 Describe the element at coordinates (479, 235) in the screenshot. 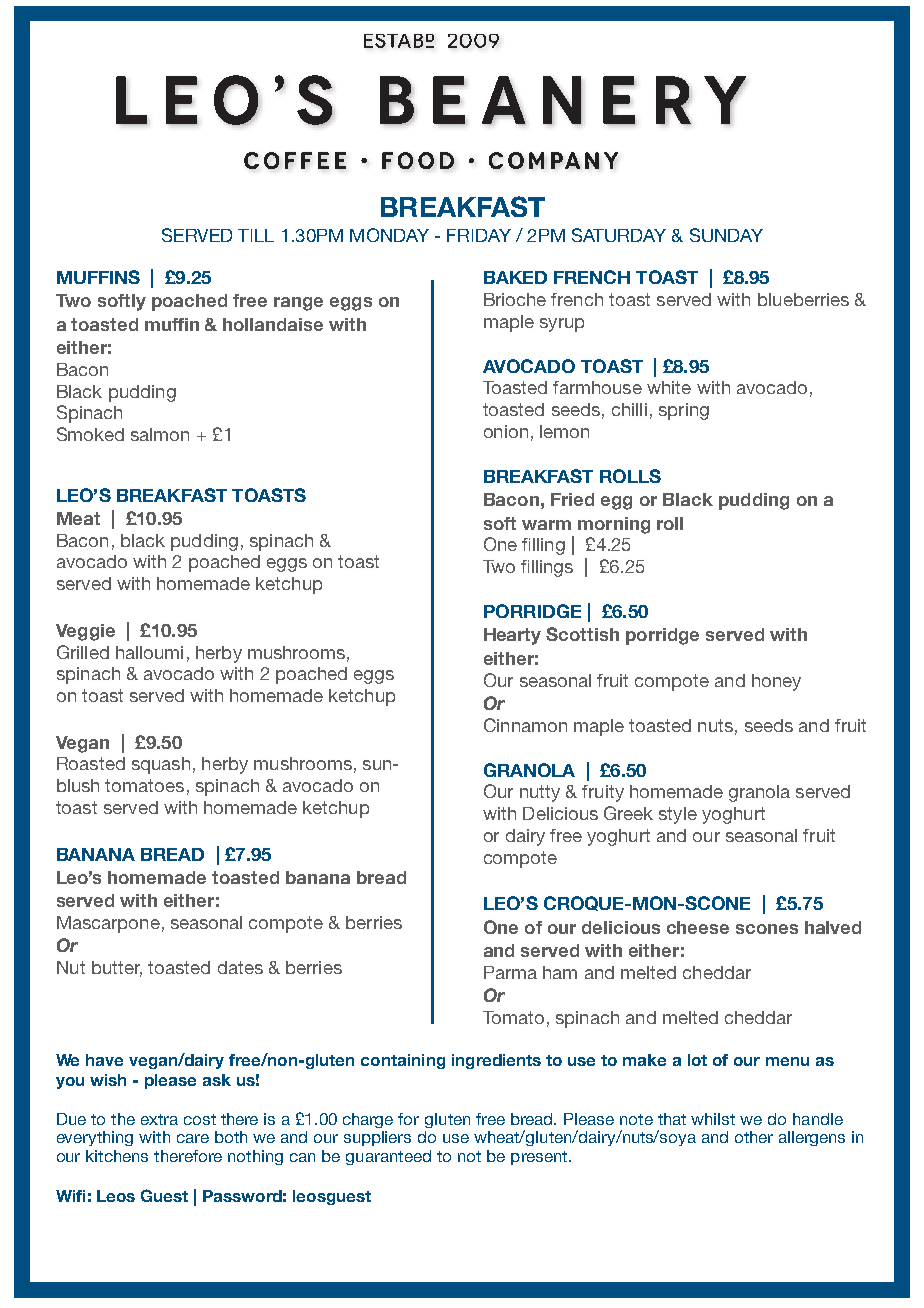

I see `FRIDAY` at that location.
